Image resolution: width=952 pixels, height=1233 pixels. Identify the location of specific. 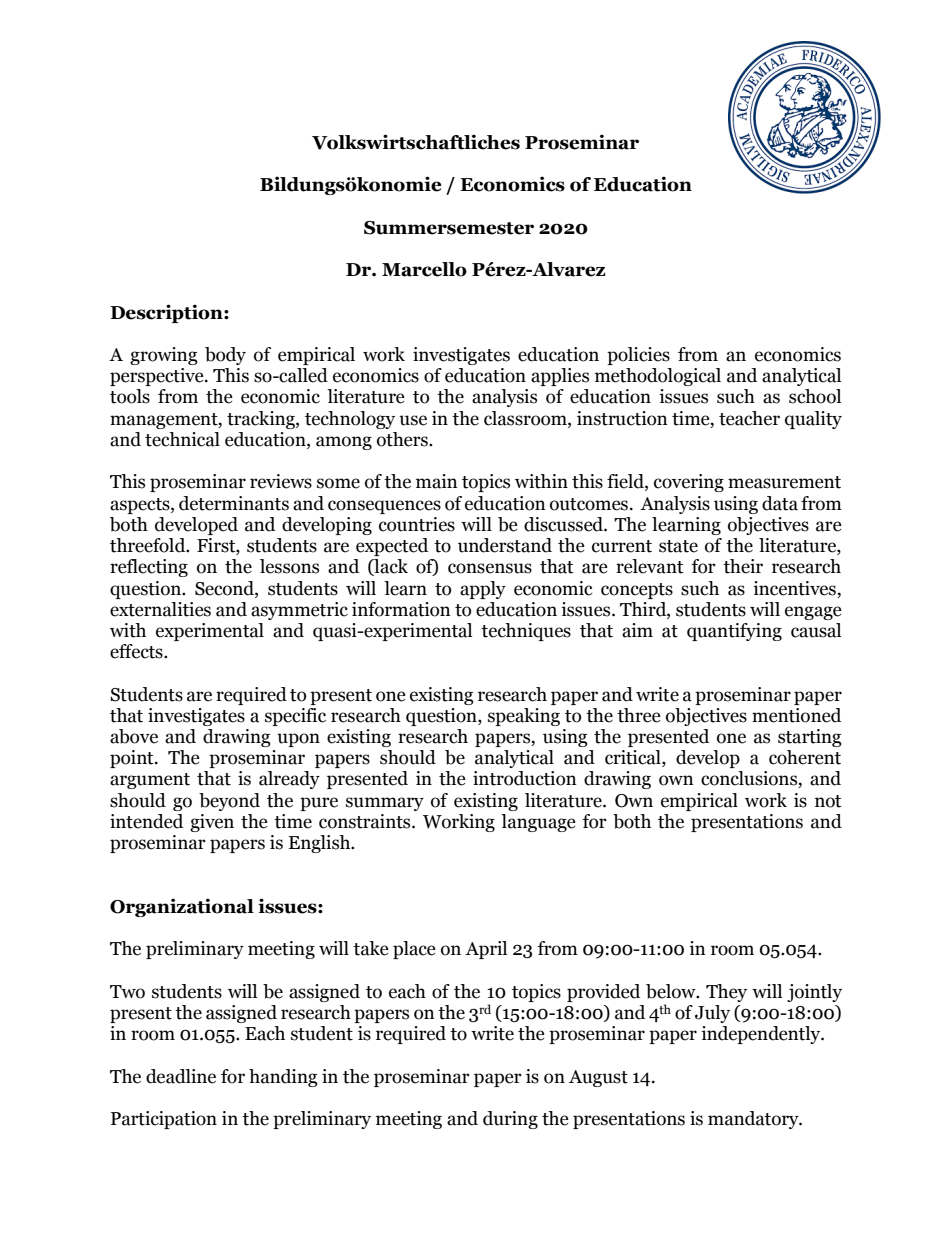
(295, 717).
